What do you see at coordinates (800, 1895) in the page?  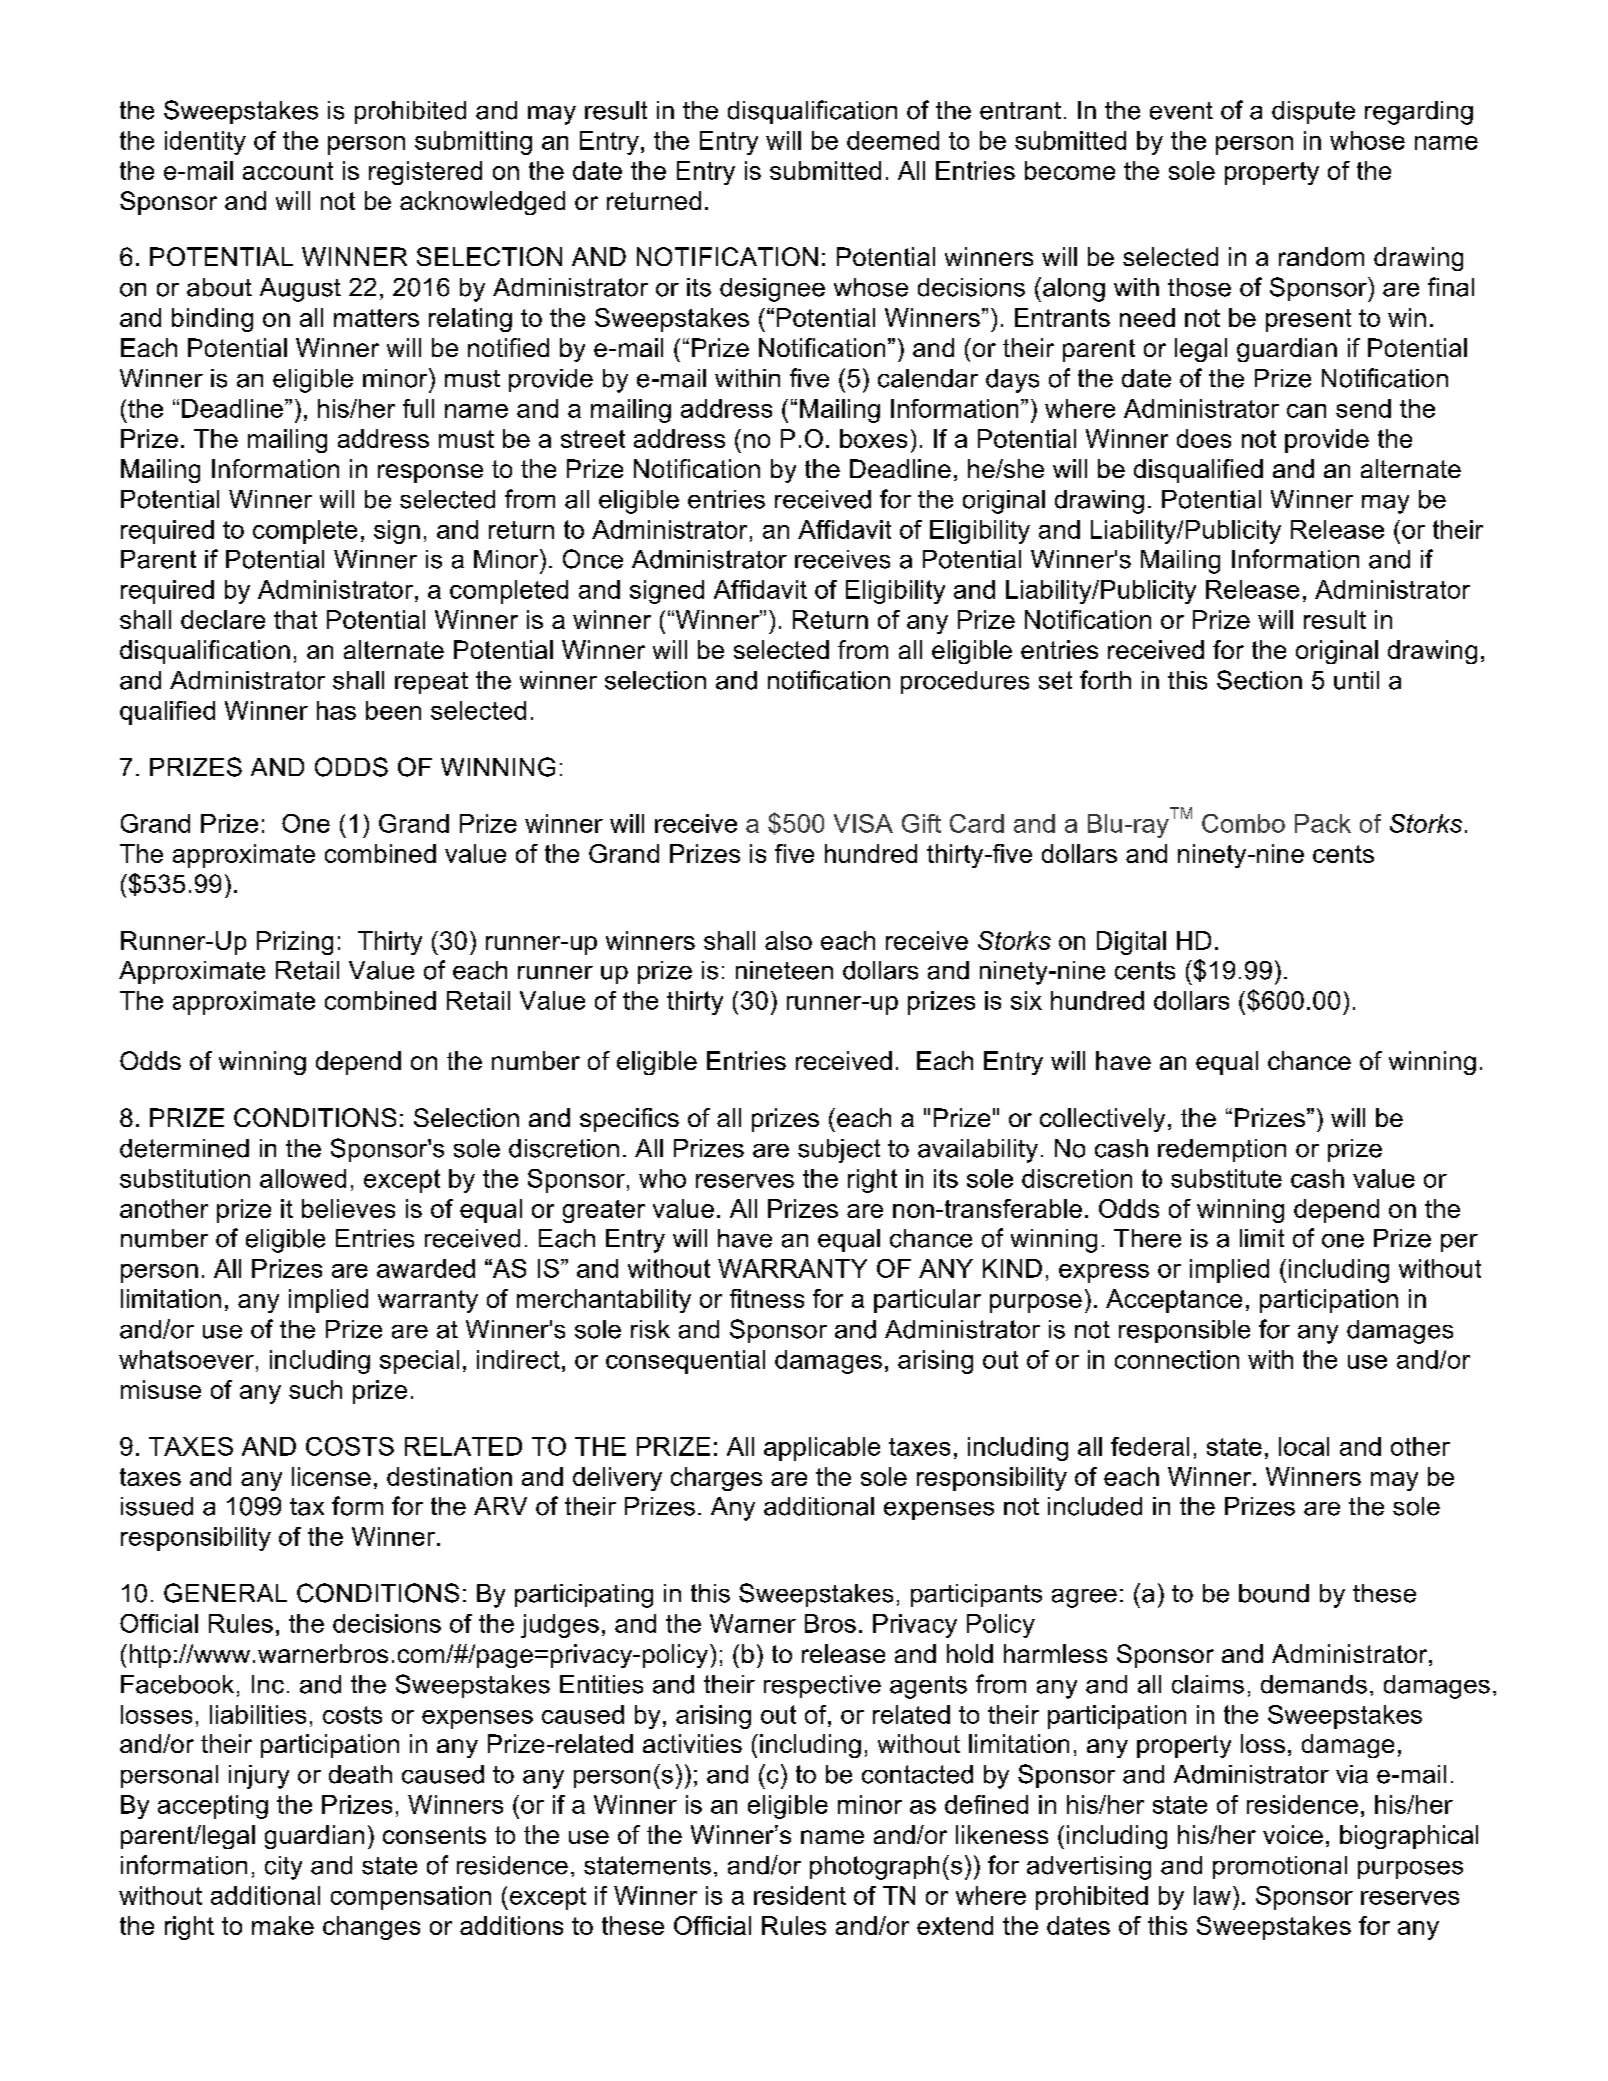 I see `resident` at bounding box center [800, 1895].
